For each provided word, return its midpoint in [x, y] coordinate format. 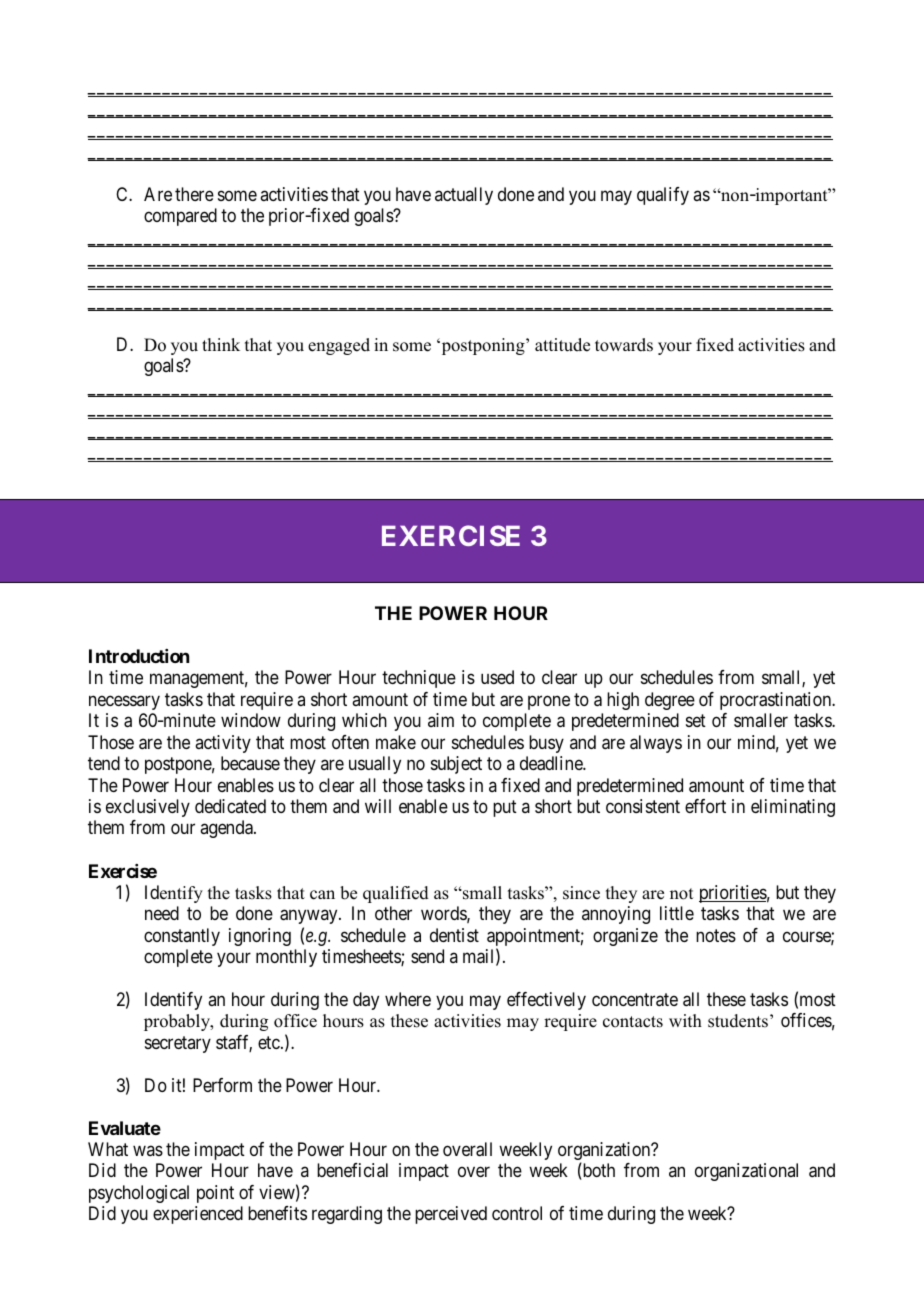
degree [670, 701]
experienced [198, 1215]
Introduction [139, 656]
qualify [663, 196]
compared [180, 217]
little [677, 913]
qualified [396, 894]
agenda [227, 829]
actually [464, 196]
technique [419, 679]
